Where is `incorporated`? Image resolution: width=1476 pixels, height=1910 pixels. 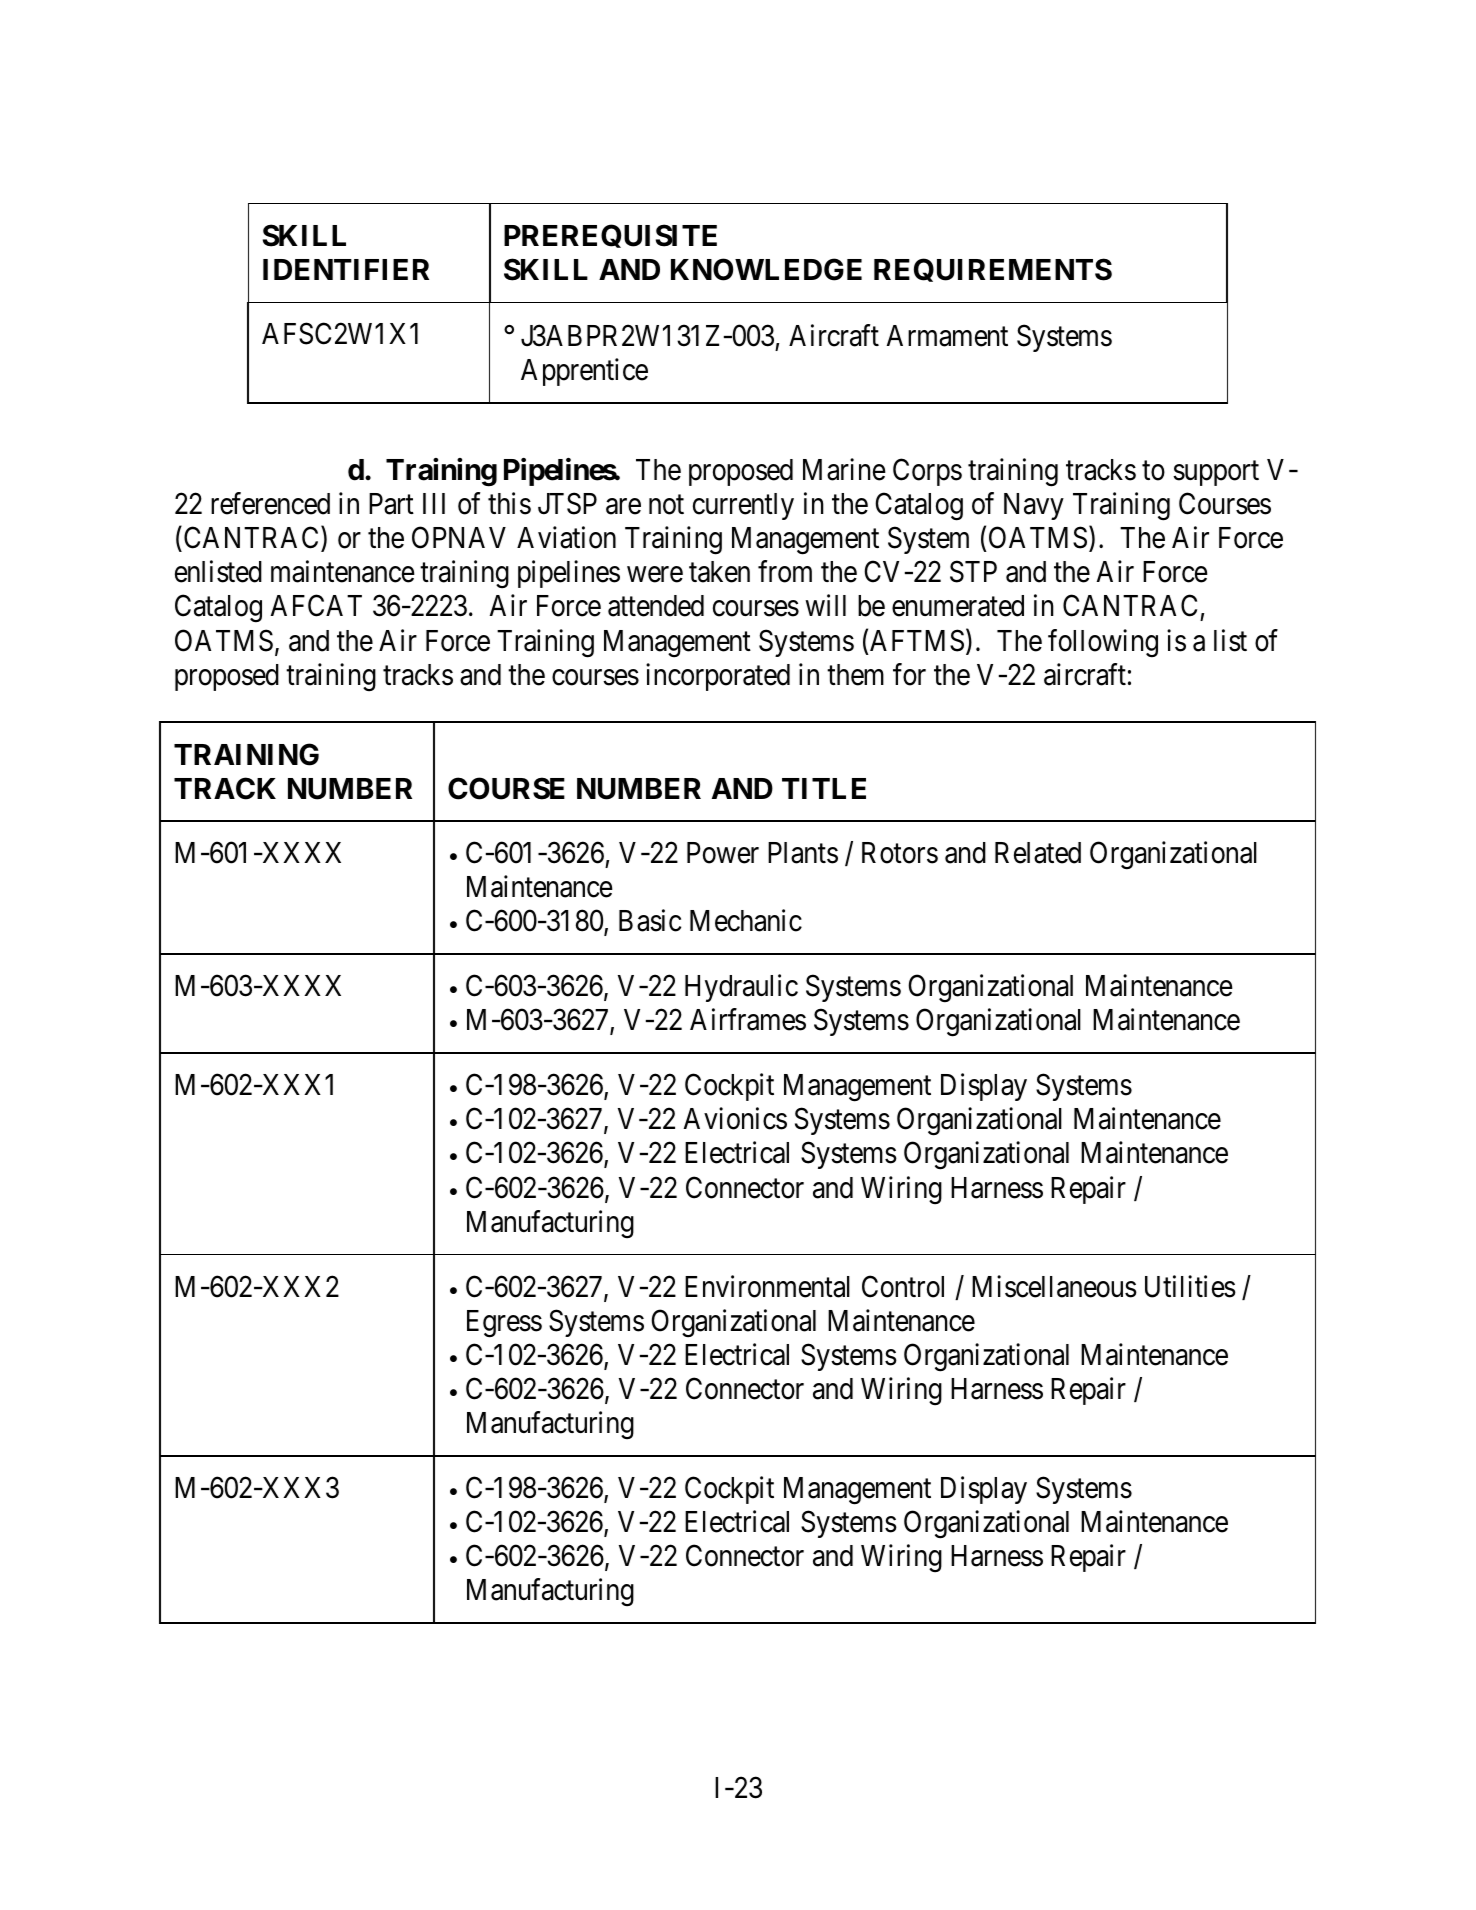
incorporated is located at coordinates (718, 677).
